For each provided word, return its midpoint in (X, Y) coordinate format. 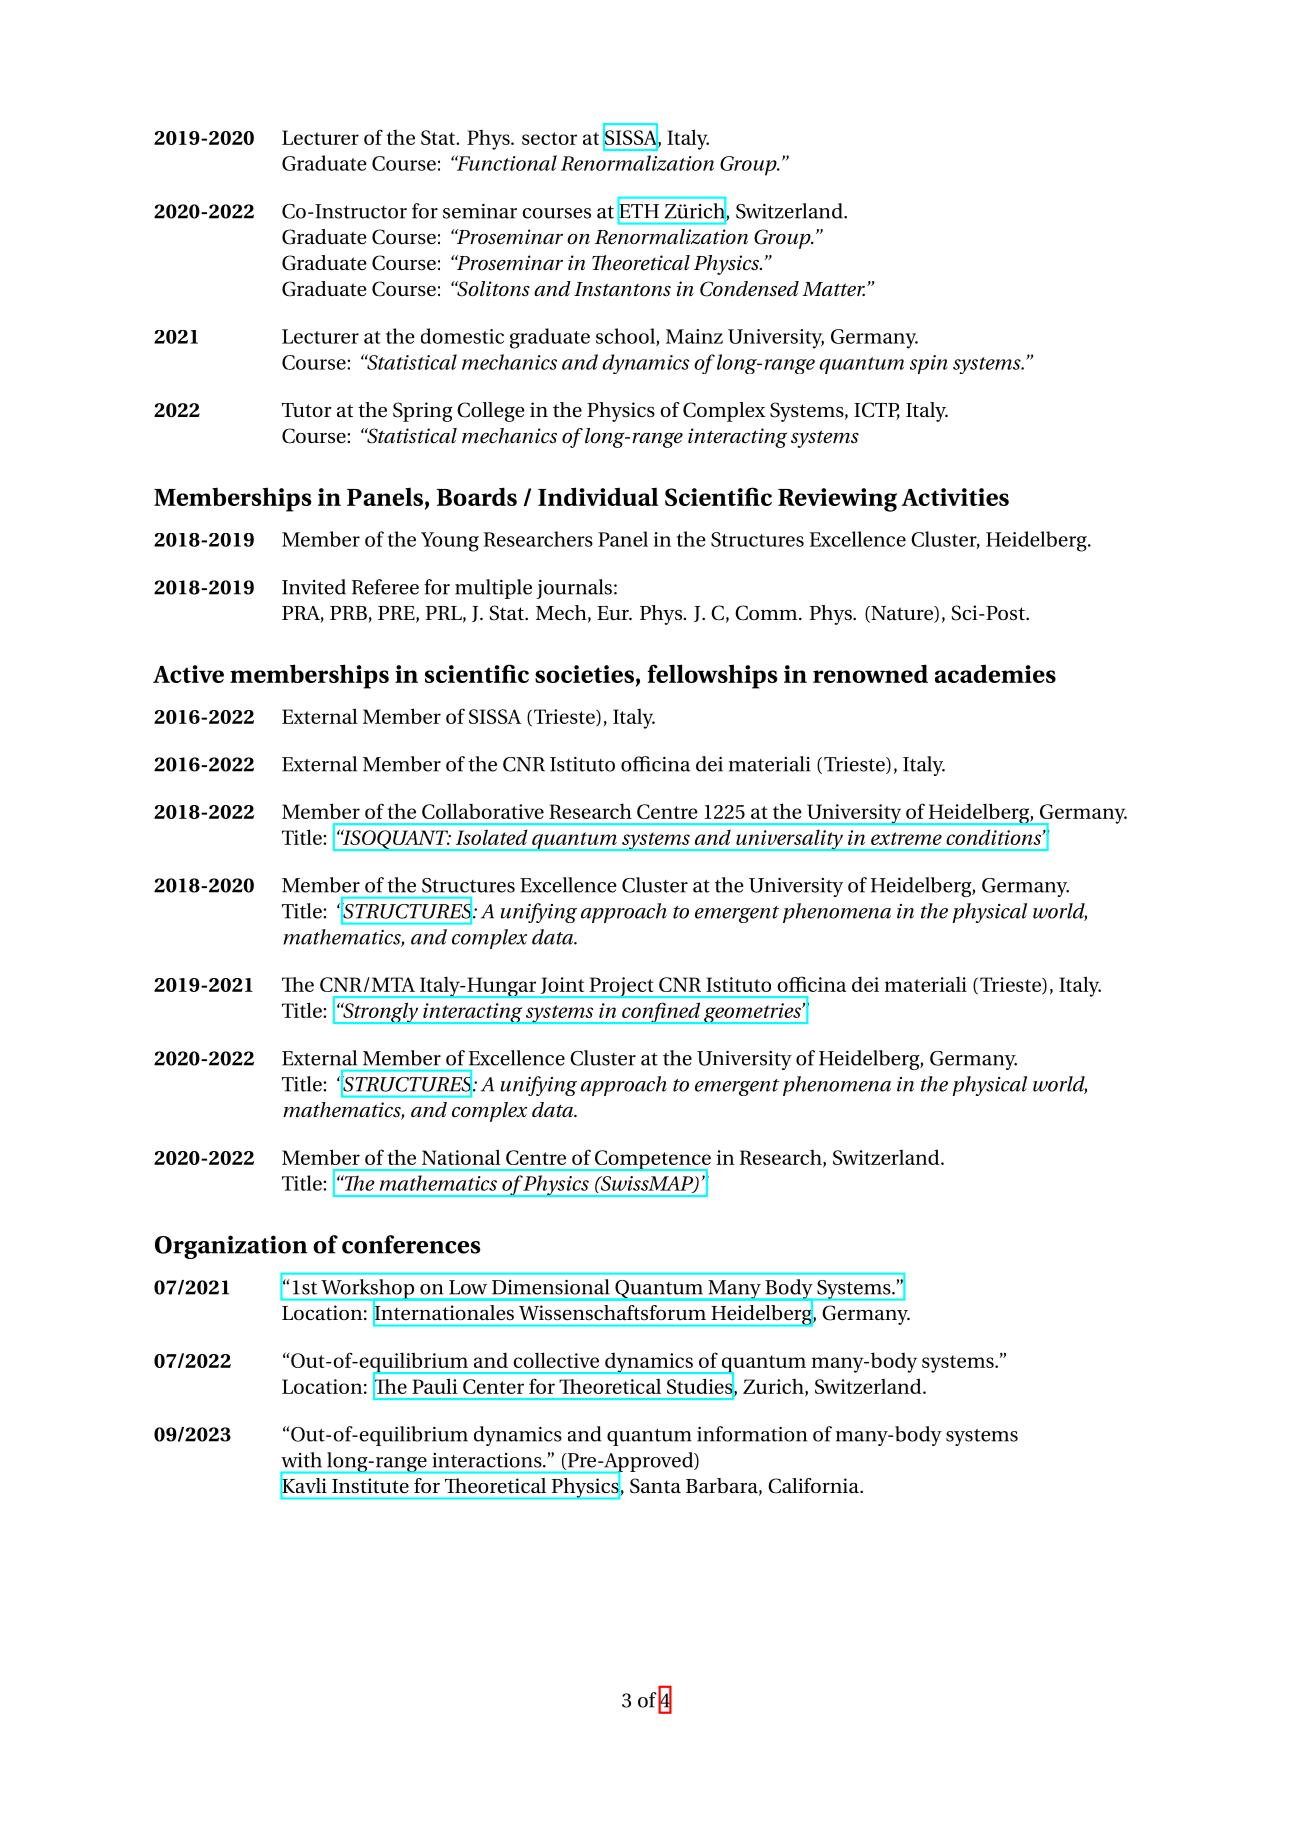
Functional (505, 163)
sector (549, 138)
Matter (834, 289)
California (814, 1486)
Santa (655, 1486)
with (301, 1460)
